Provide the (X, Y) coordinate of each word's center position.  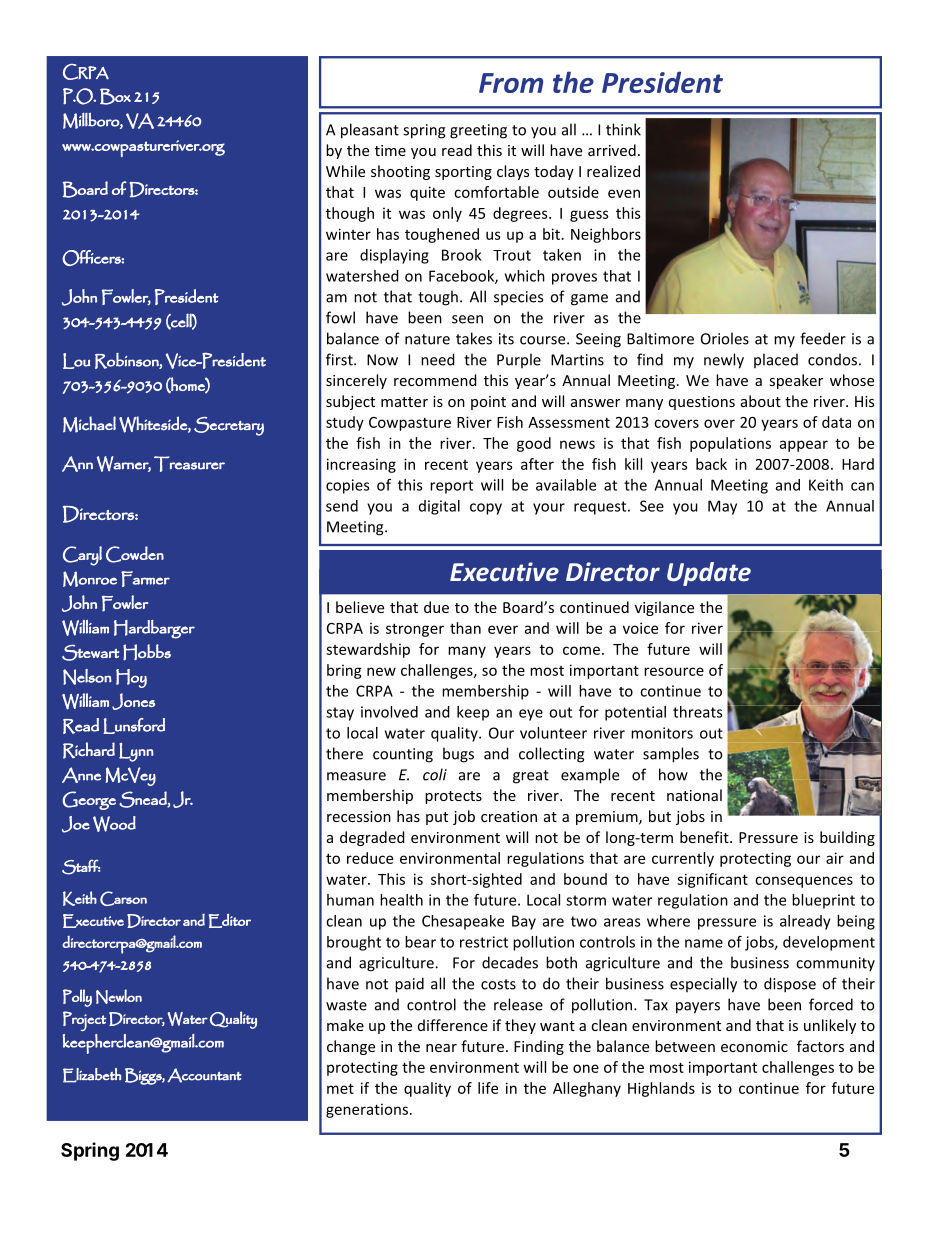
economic (754, 1046)
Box (115, 96)
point (488, 403)
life (488, 1088)
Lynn (136, 752)
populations (730, 444)
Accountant (204, 1075)
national (694, 795)
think (623, 129)
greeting (478, 131)
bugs (458, 755)
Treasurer (189, 464)
